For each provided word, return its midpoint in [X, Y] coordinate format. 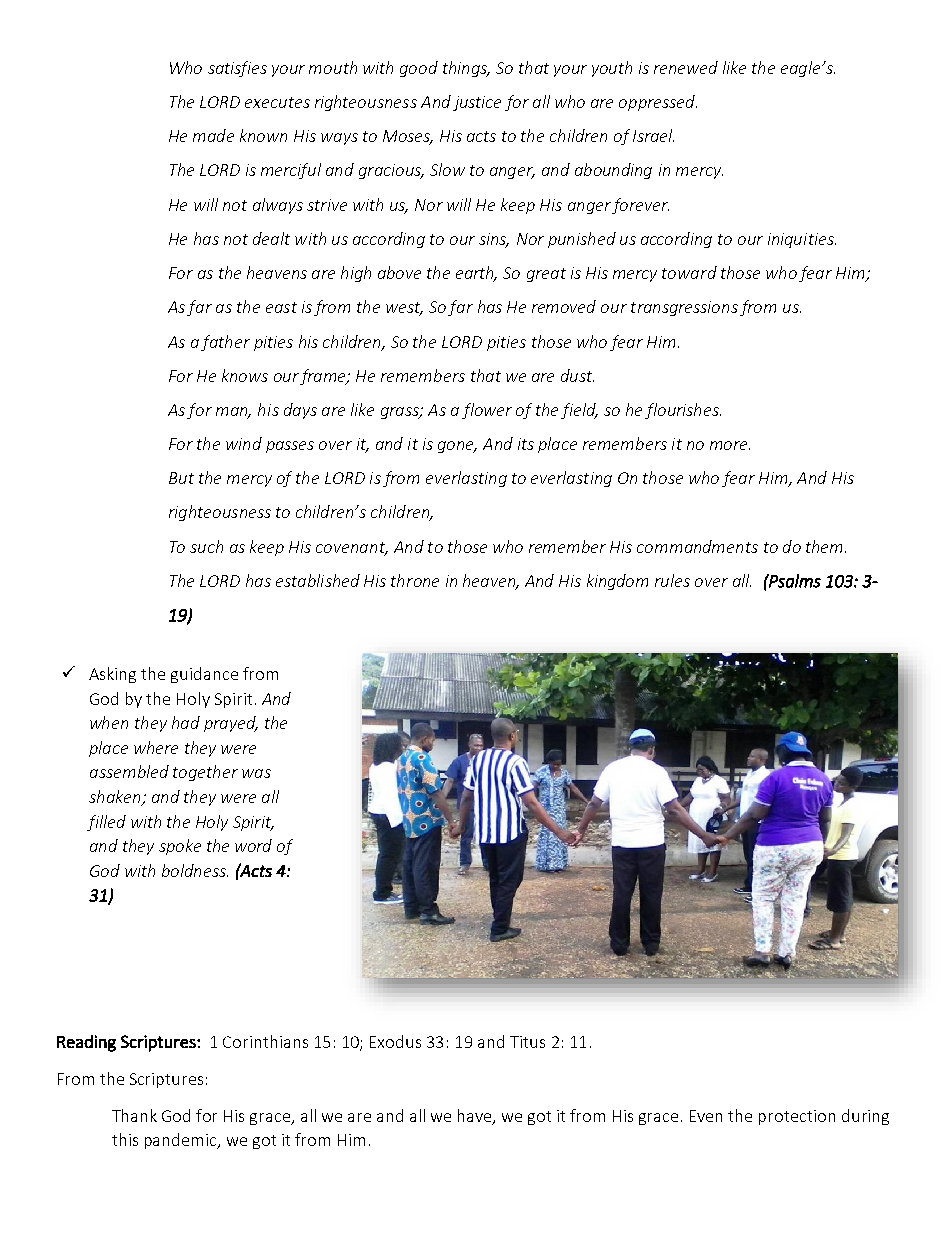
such [206, 546]
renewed [686, 67]
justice [477, 103]
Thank [134, 1115]
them [826, 546]
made [213, 135]
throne [415, 580]
